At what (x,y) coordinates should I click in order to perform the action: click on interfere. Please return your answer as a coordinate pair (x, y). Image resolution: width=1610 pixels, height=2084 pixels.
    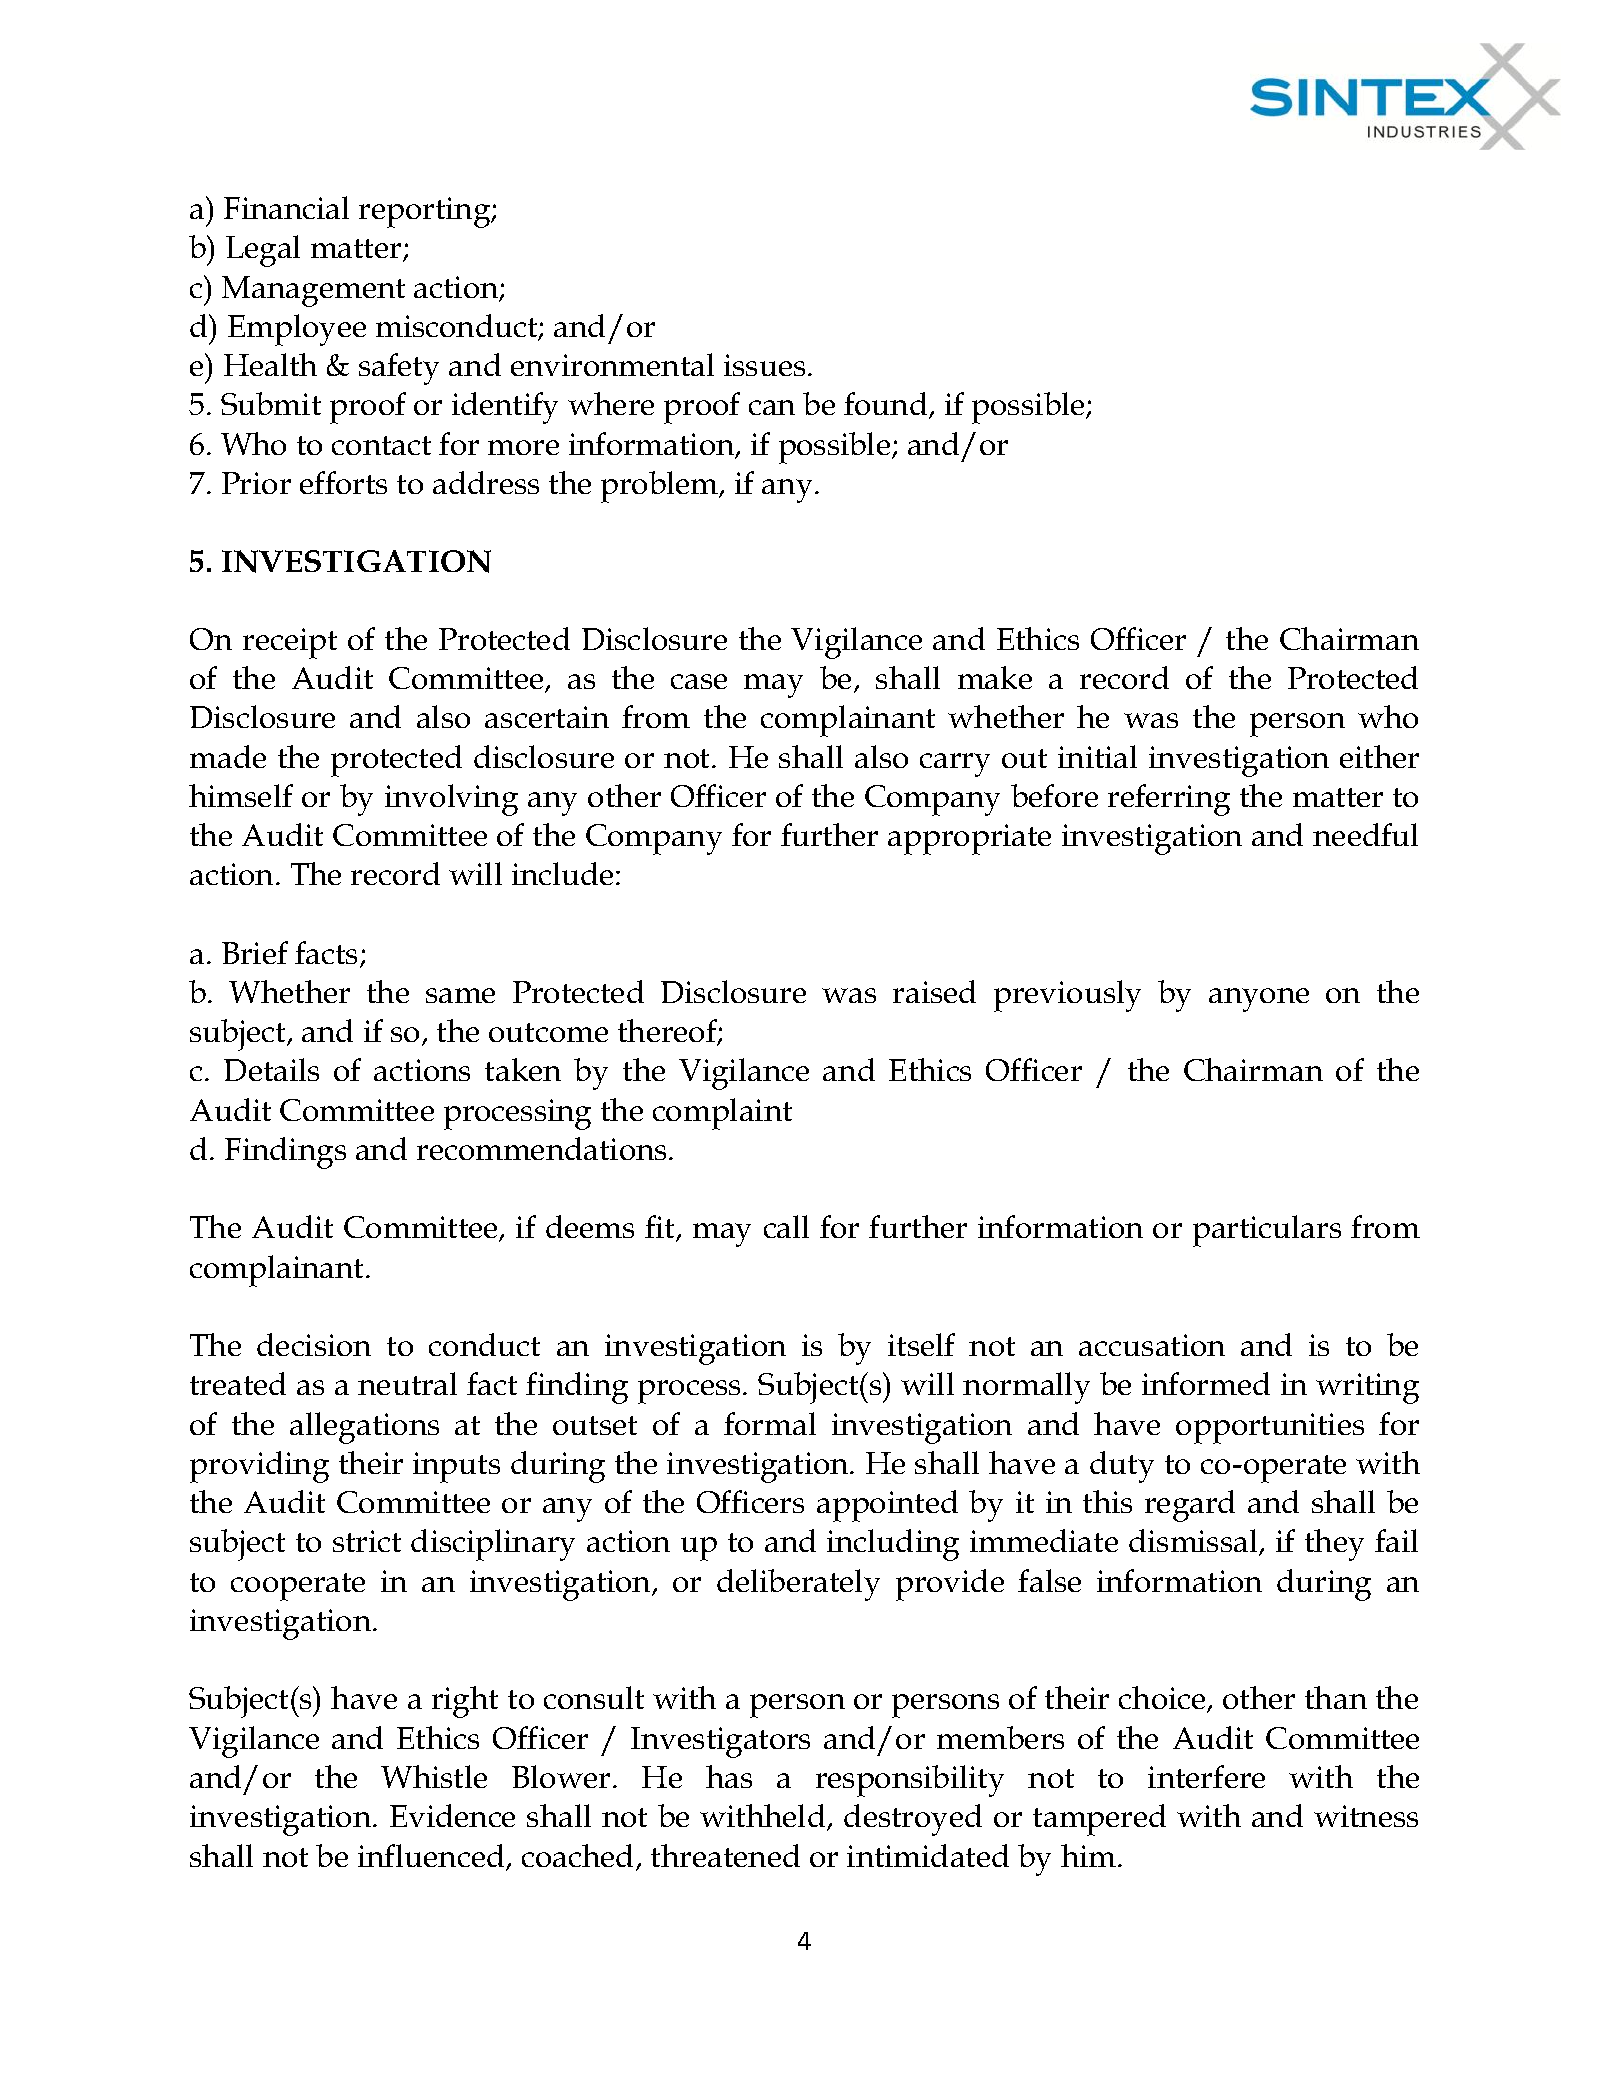
    Looking at the image, I should click on (1206, 1776).
